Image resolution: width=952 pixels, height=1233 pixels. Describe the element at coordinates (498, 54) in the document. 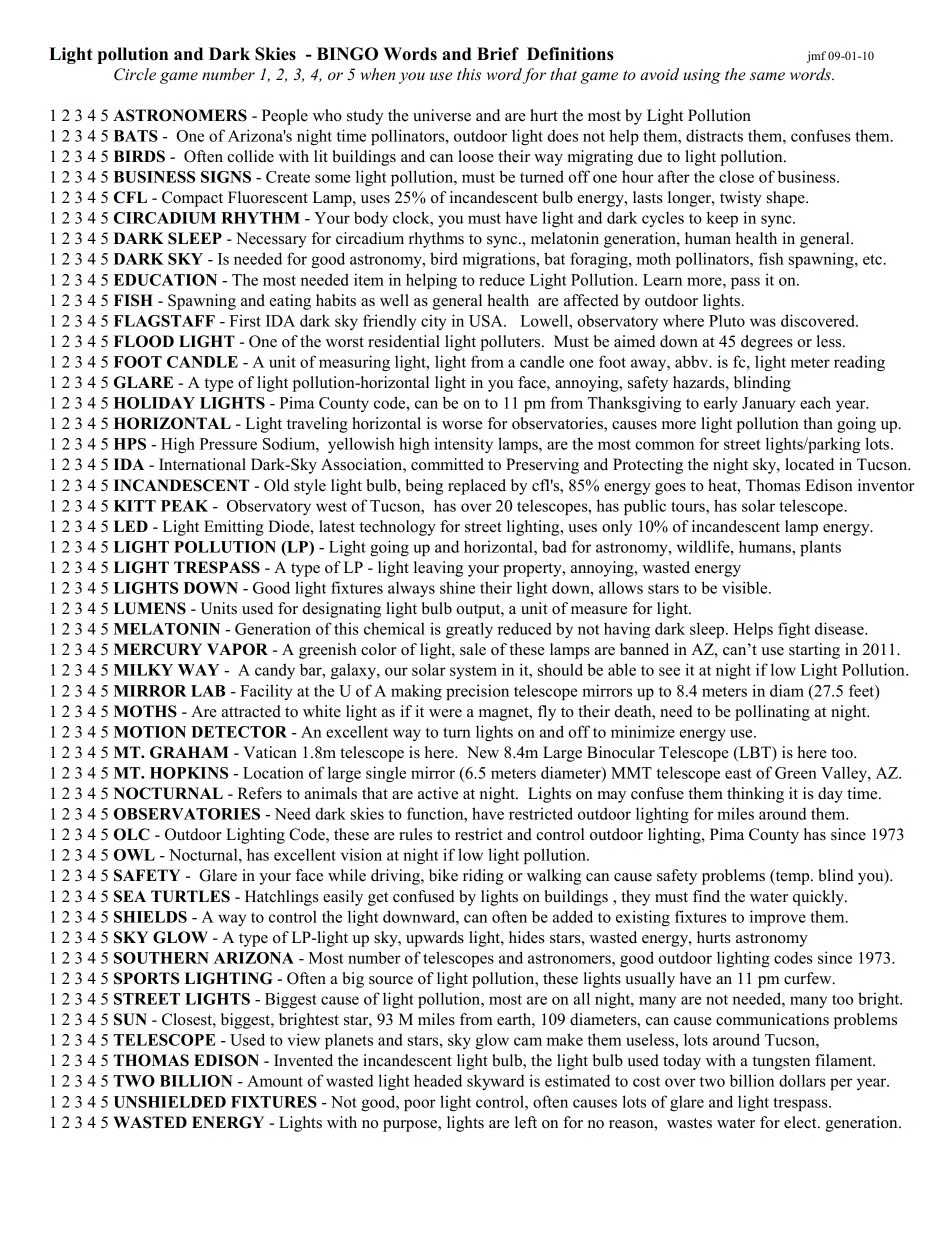

I see `Brief` at that location.
